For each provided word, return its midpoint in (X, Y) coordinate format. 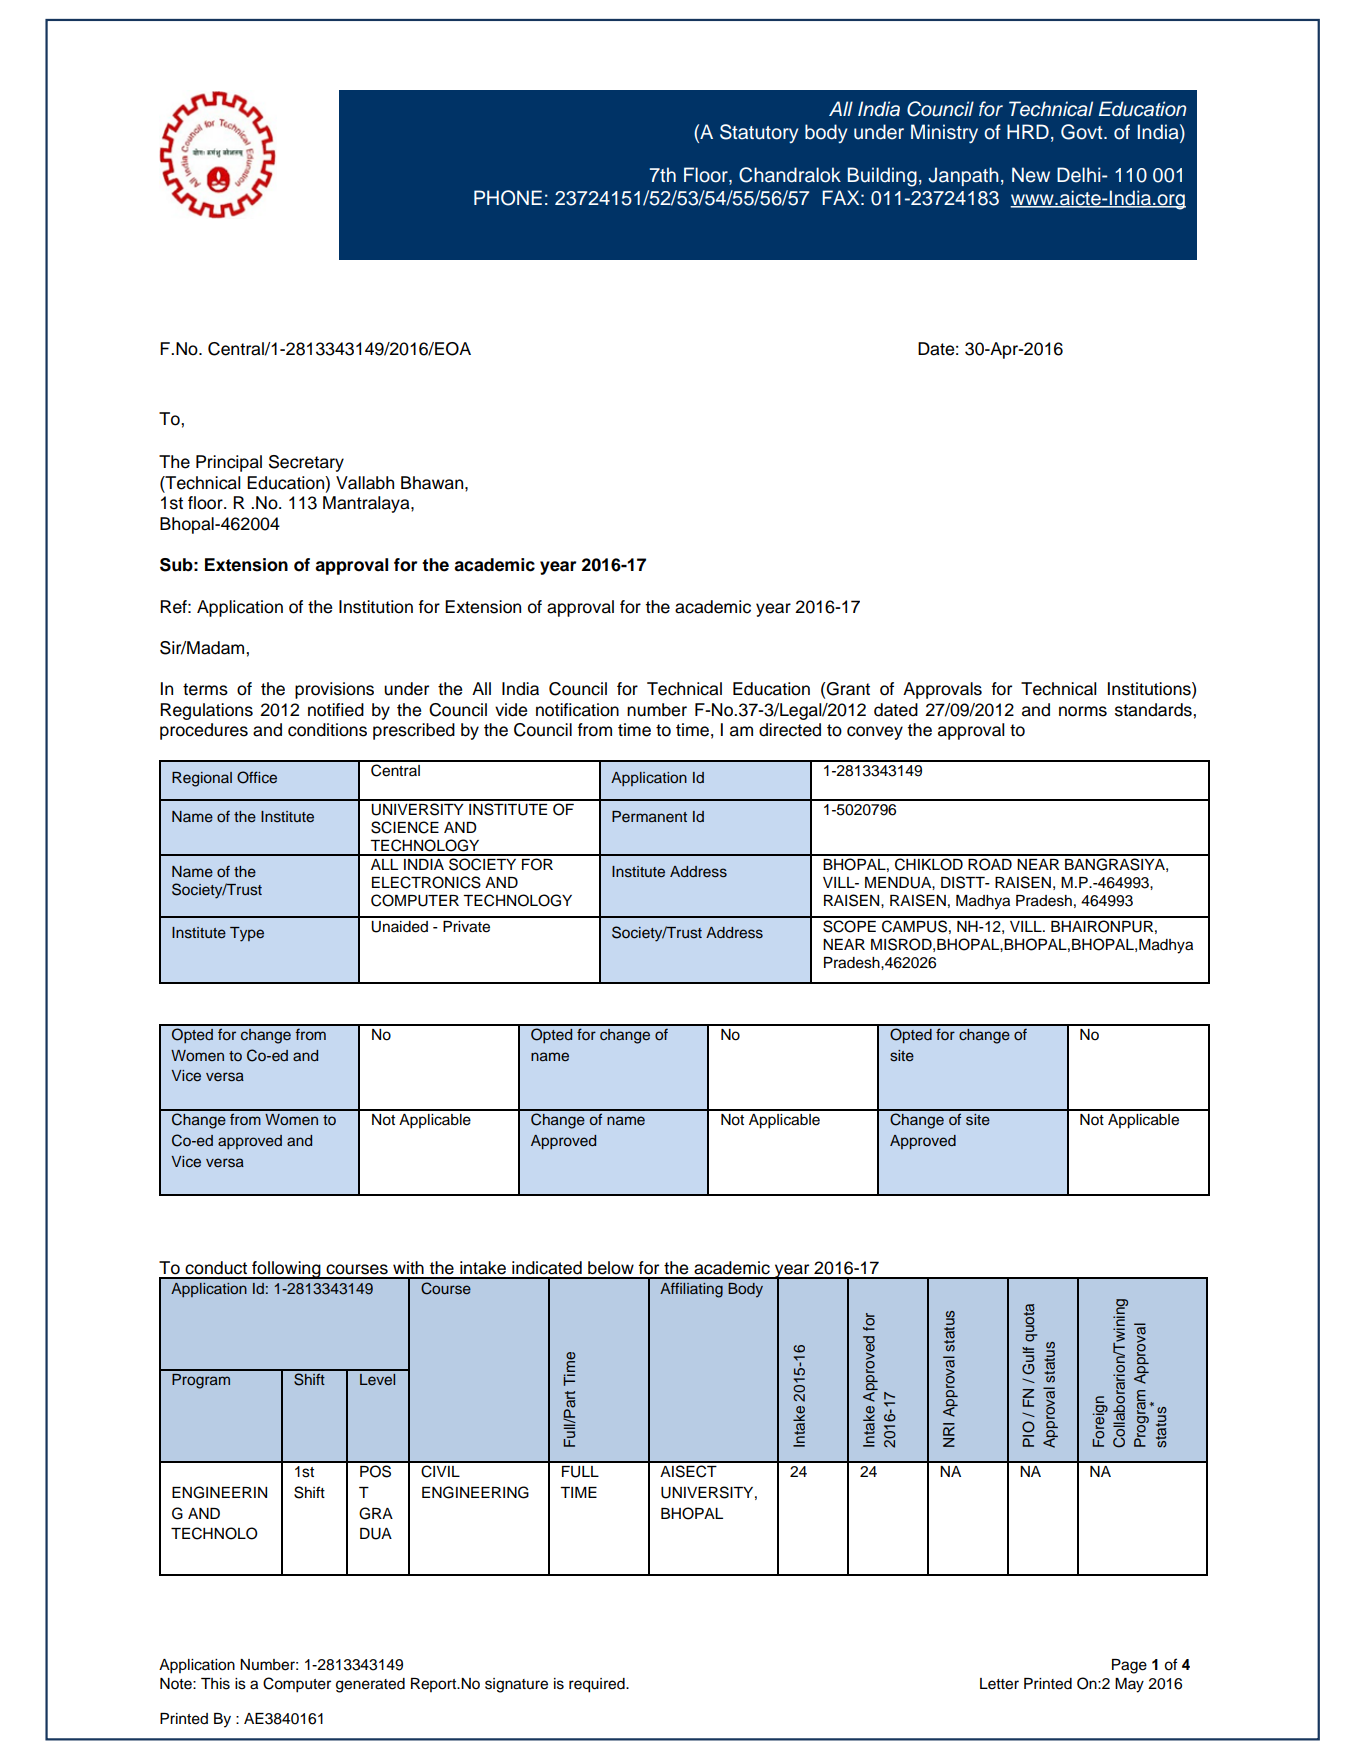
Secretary (306, 463)
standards (1154, 710)
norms (1083, 711)
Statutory (759, 133)
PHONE (508, 198)
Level (377, 1379)
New (1031, 175)
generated (370, 1685)
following (286, 1270)
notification (577, 710)
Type (247, 934)
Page (1129, 1666)
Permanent (649, 816)
